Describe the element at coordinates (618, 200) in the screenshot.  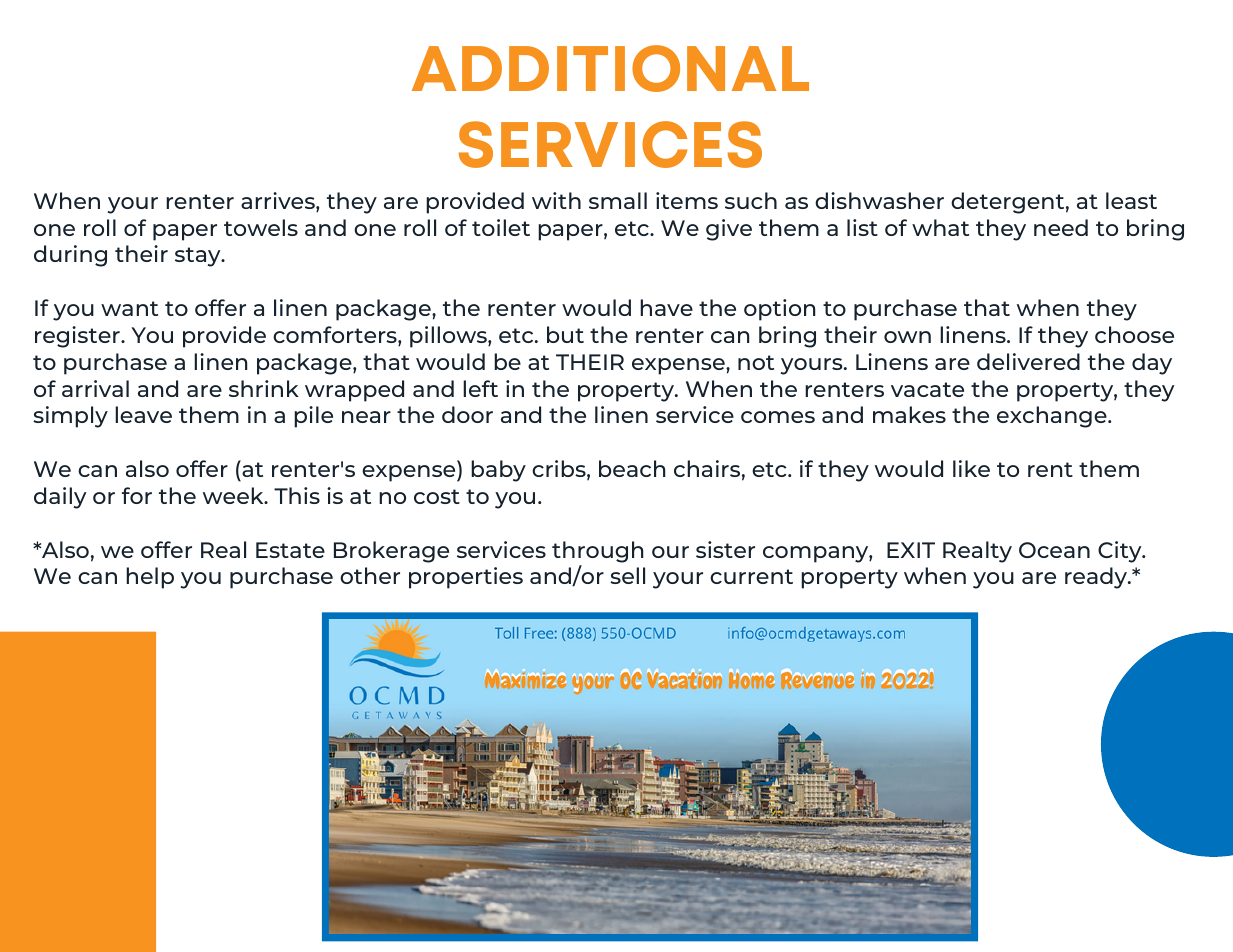
I see `small` at that location.
